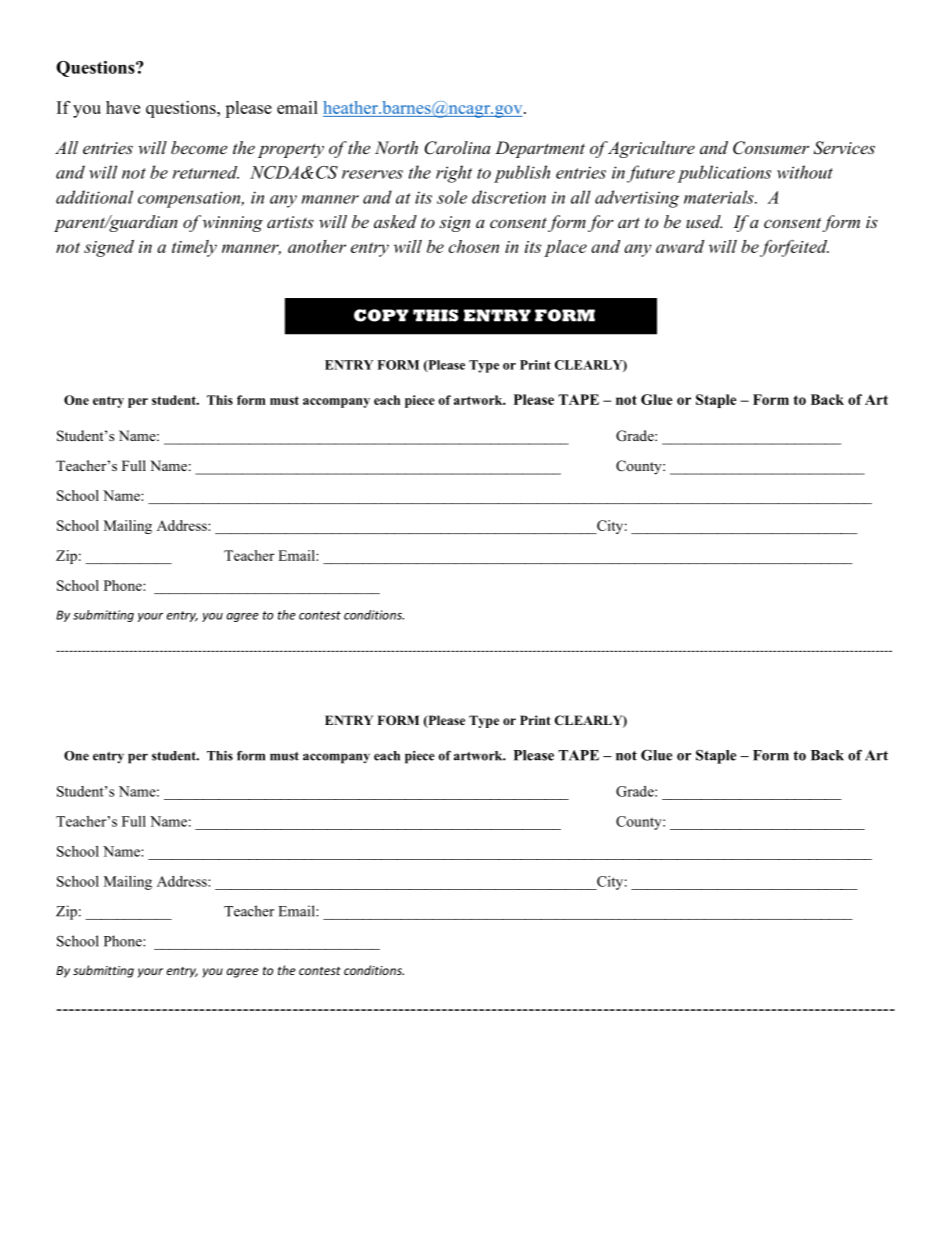 Image resolution: width=952 pixels, height=1233 pixels. I want to click on place, so click(565, 248).
